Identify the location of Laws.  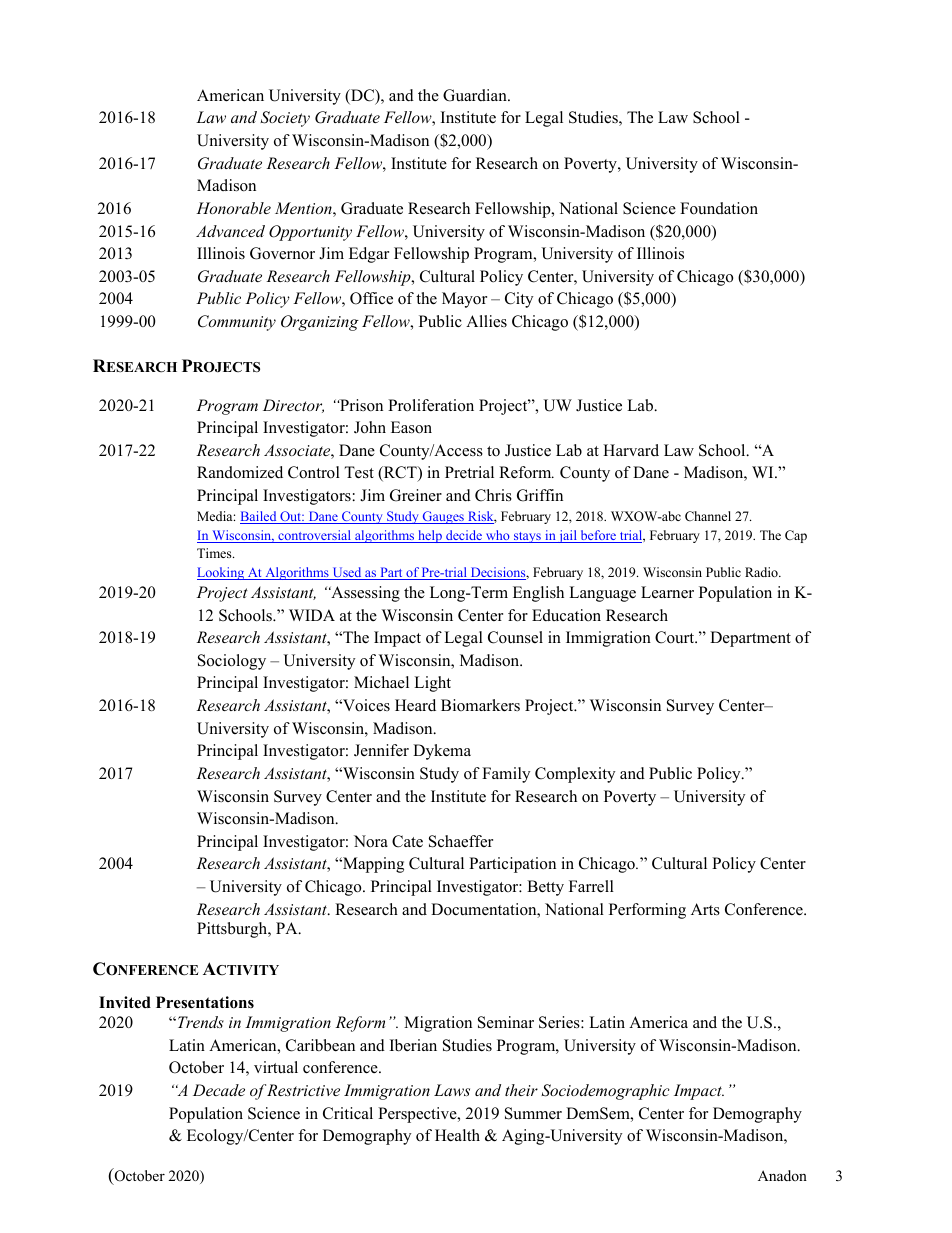
(452, 1090).
